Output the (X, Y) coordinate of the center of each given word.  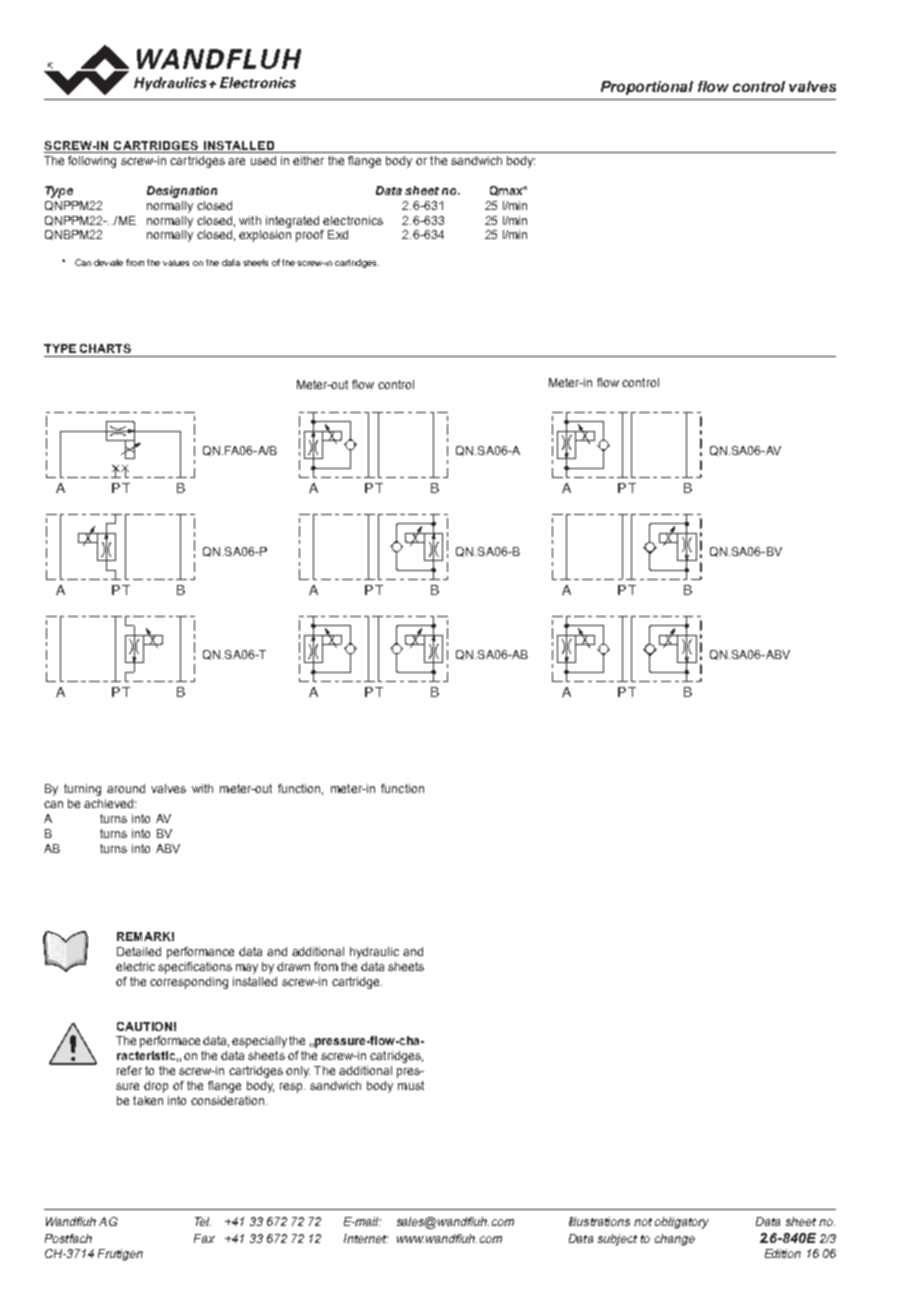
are (236, 161)
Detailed (139, 951)
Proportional (647, 88)
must (411, 1085)
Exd (338, 234)
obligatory (682, 1223)
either (308, 160)
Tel (203, 1221)
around (126, 788)
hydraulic (374, 953)
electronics (353, 220)
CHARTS (105, 348)
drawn (293, 966)
